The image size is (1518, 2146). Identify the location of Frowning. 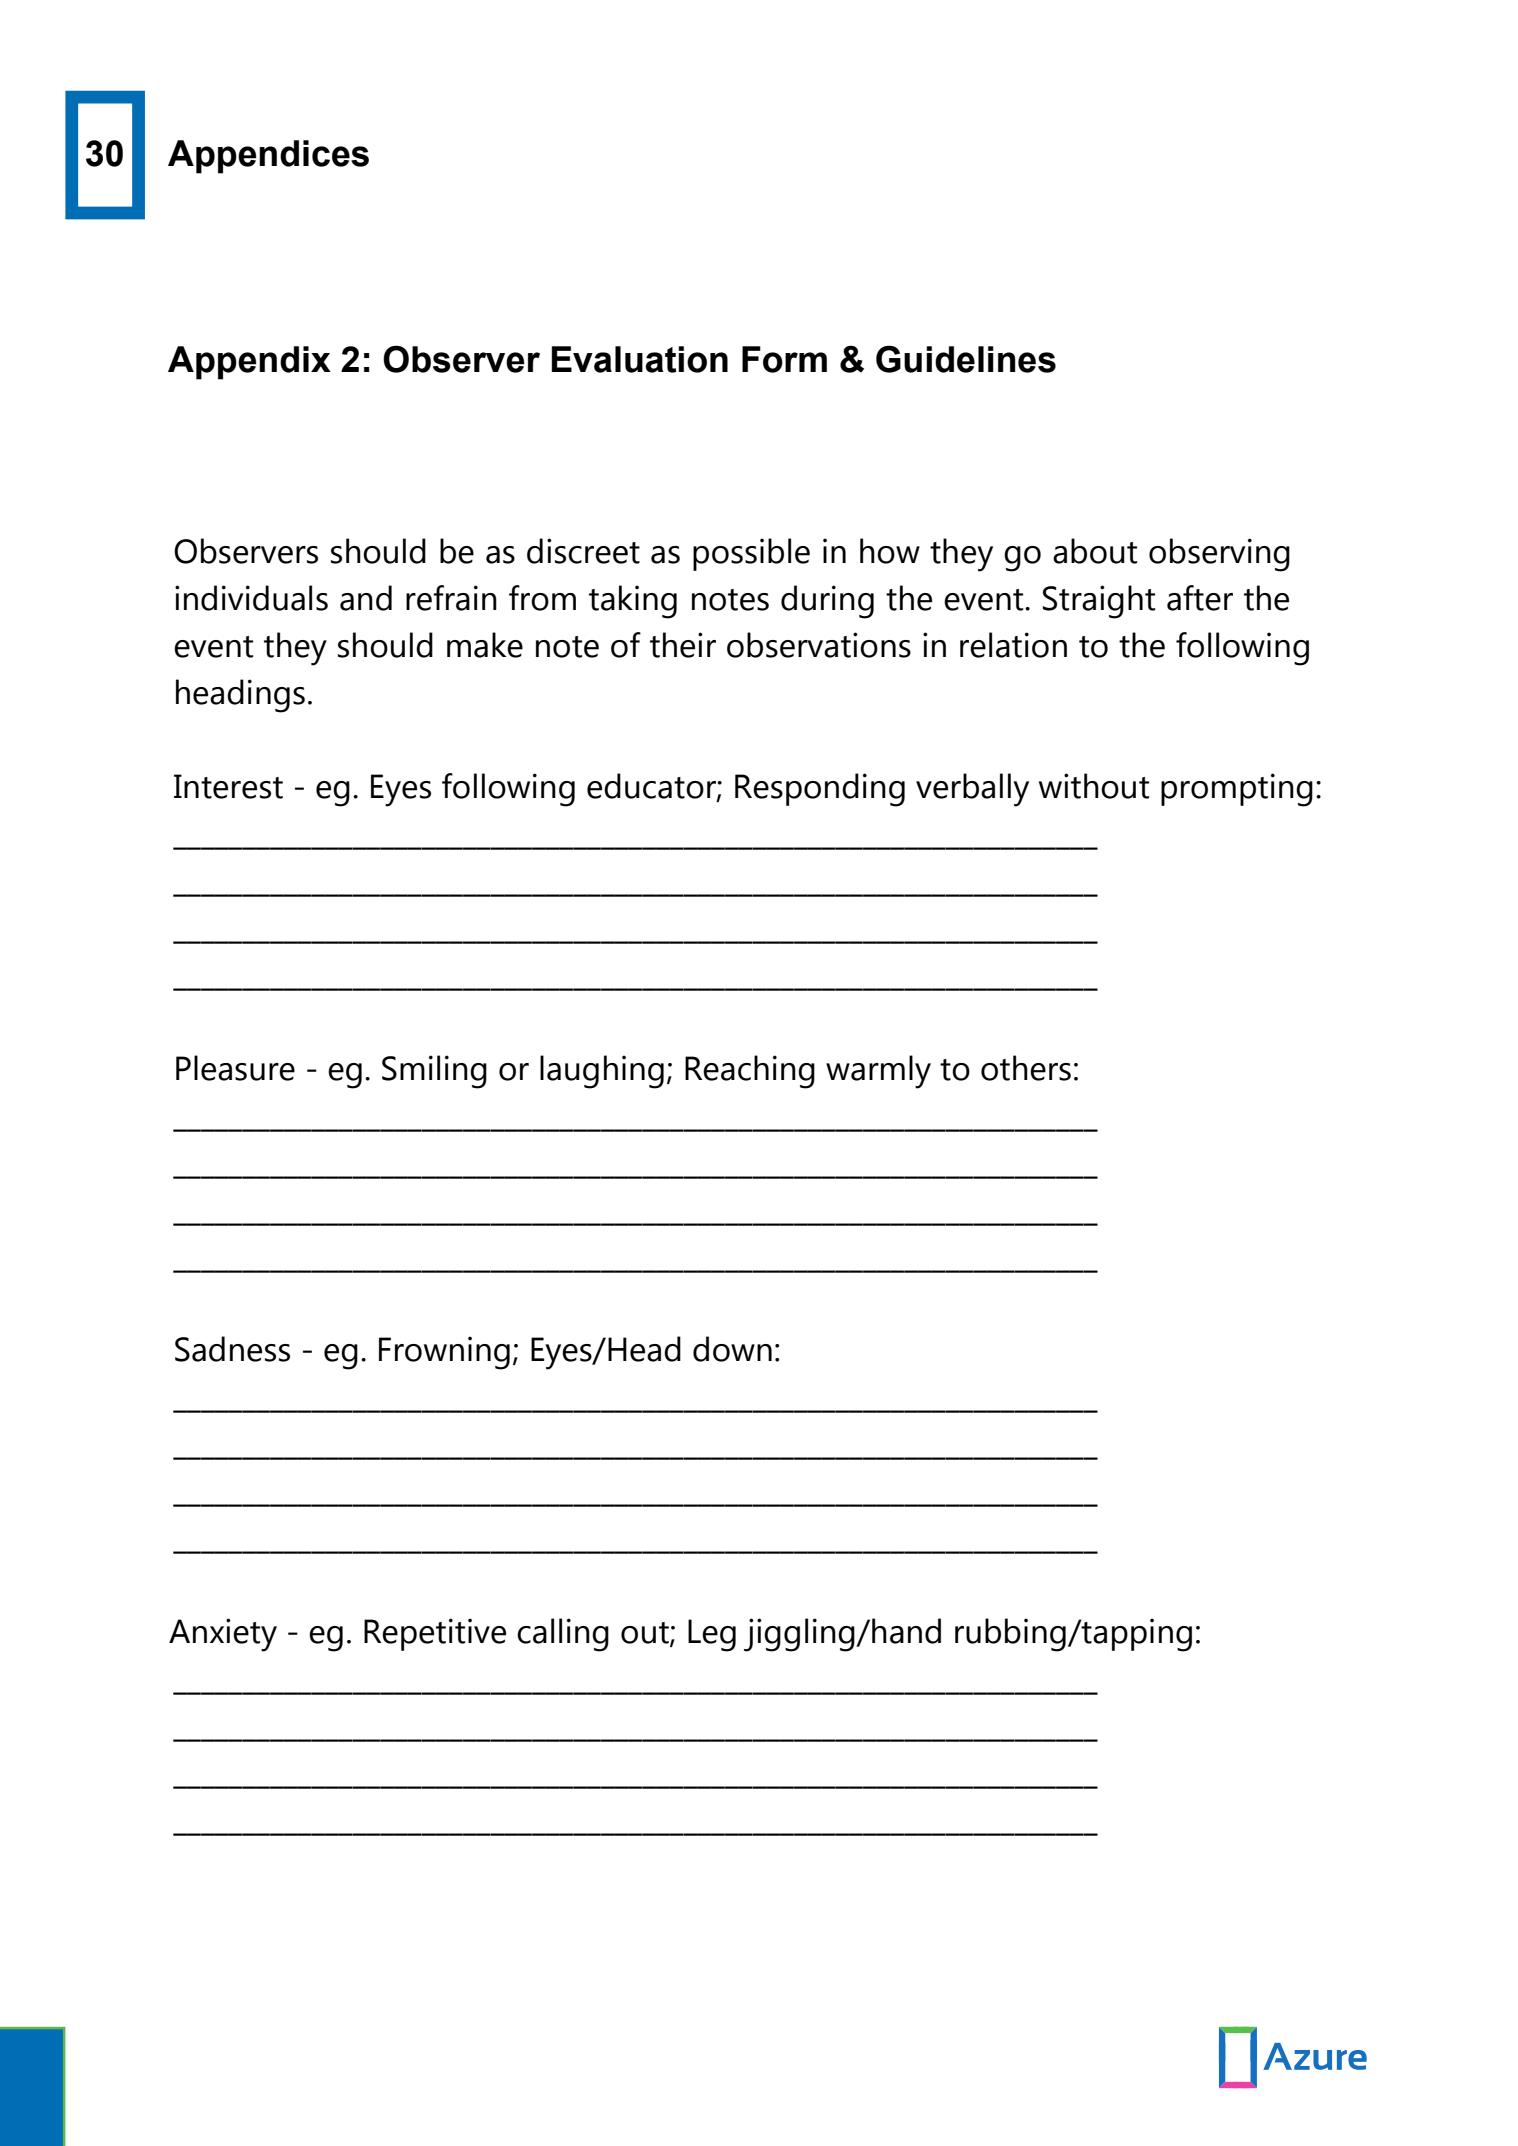
(444, 1353).
